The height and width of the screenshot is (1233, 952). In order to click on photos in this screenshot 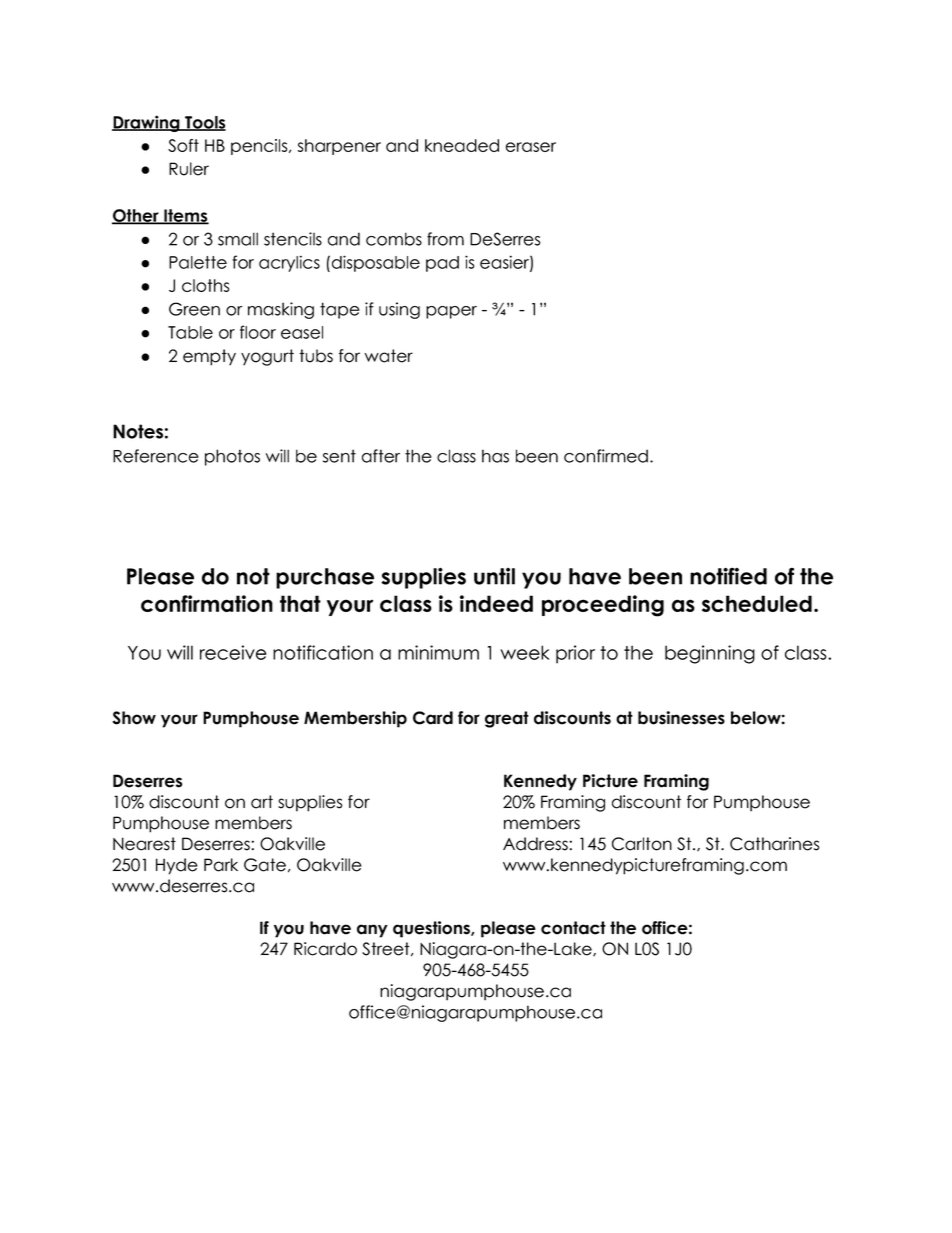, I will do `click(232, 457)`.
